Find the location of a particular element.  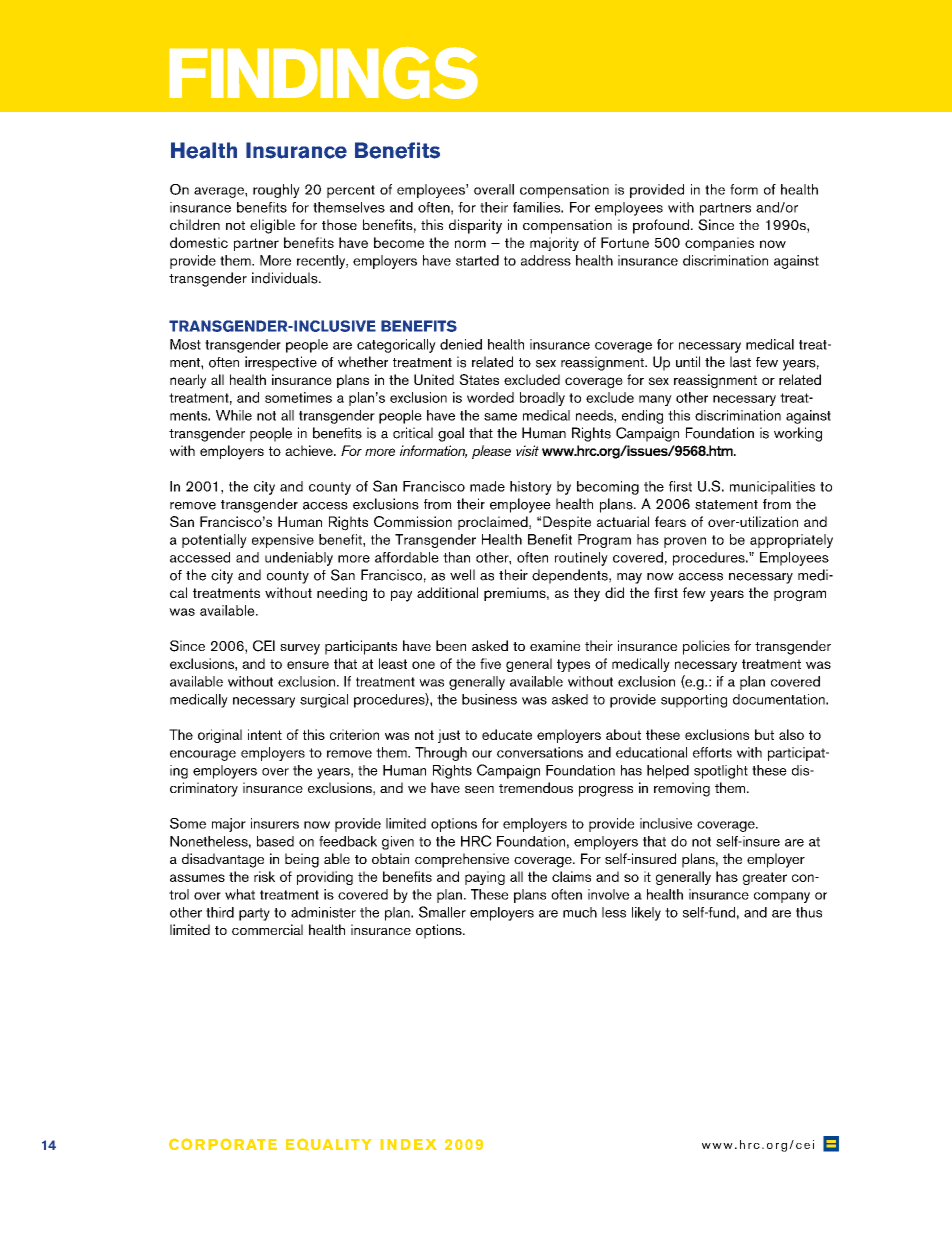

party is located at coordinates (254, 914).
